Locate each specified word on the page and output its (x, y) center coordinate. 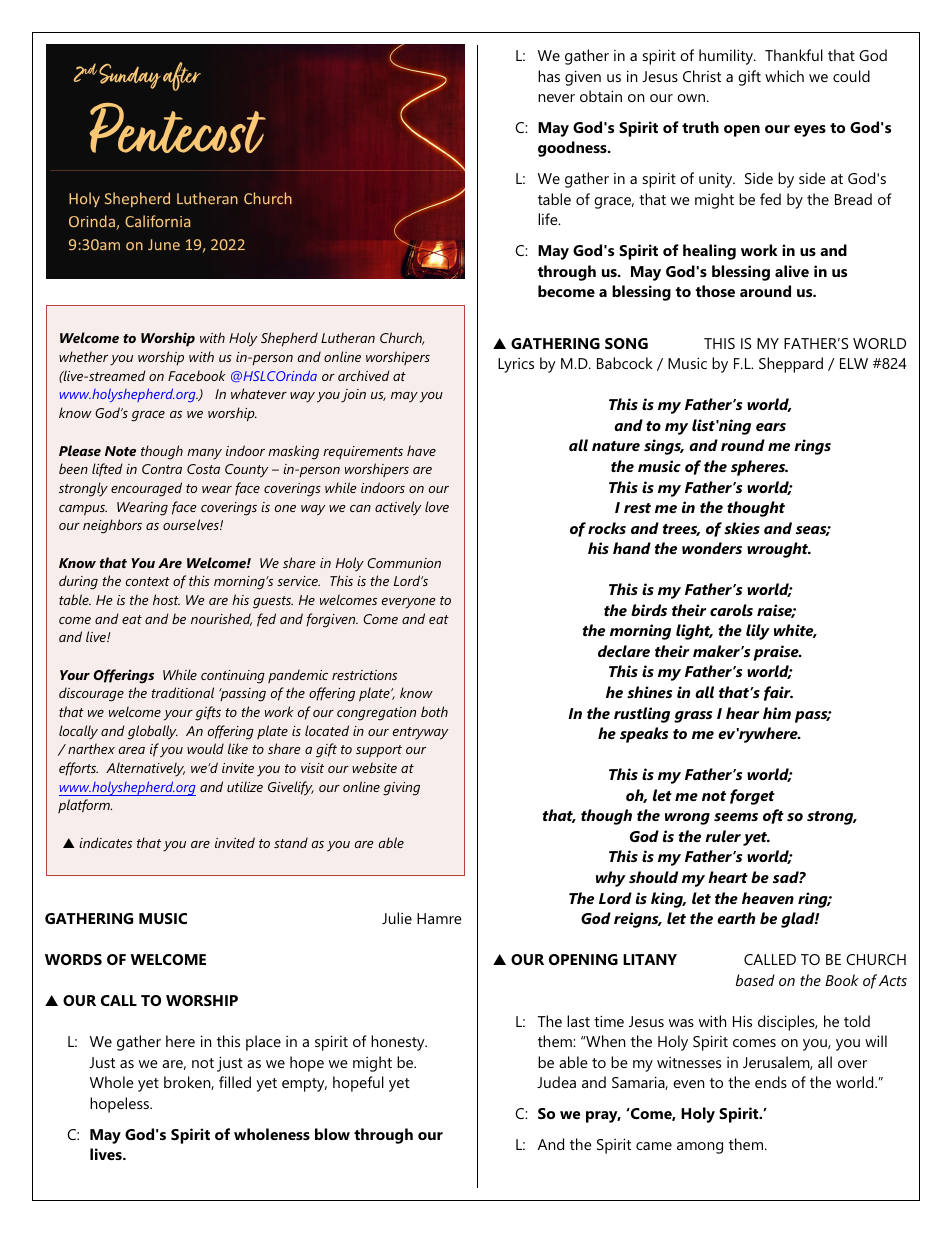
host (166, 599)
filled (235, 1082)
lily (758, 632)
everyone (409, 603)
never (556, 98)
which (784, 76)
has (549, 76)
